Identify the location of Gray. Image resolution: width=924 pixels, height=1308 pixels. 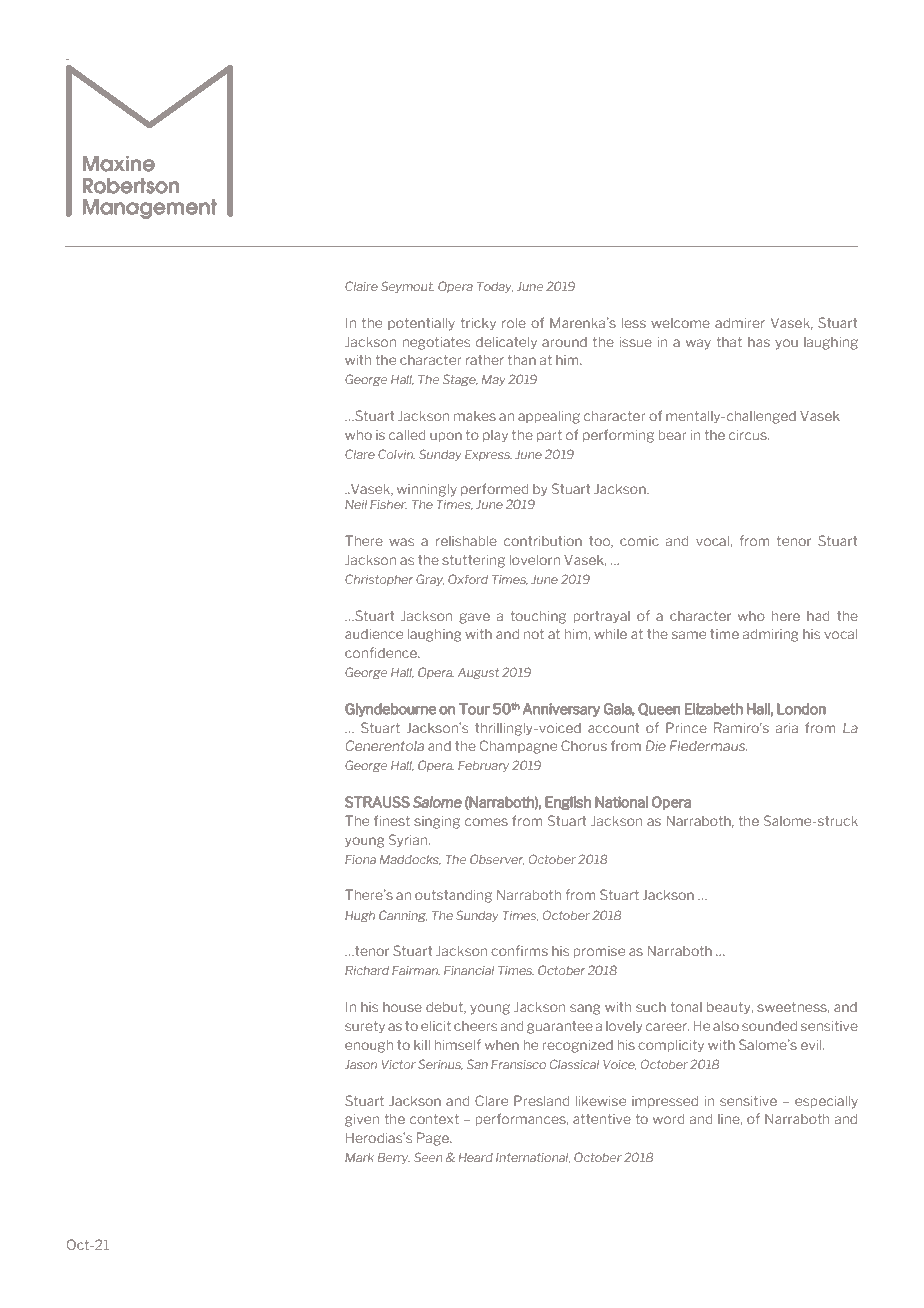
(430, 580).
